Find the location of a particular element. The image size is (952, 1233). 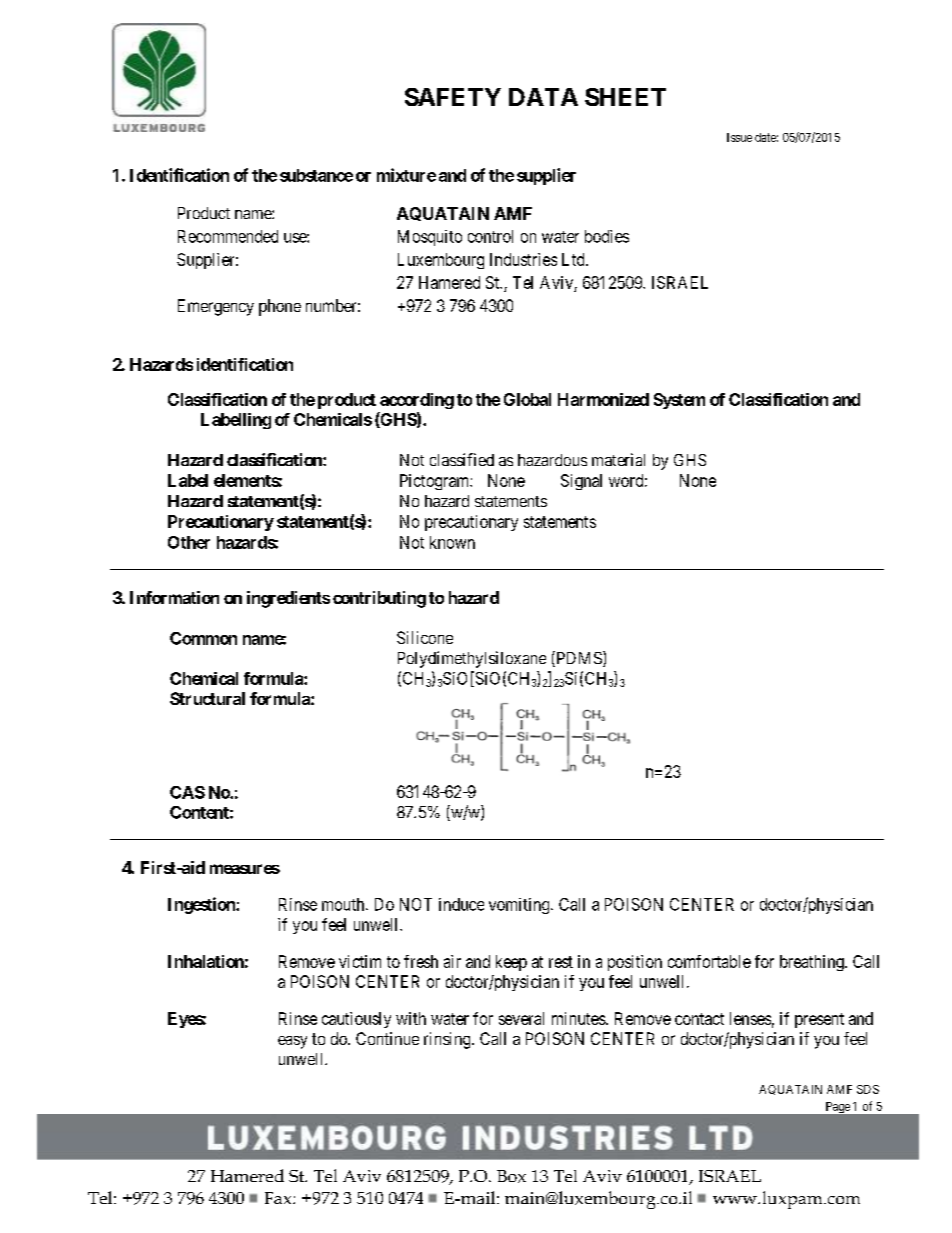

System is located at coordinates (679, 401).
